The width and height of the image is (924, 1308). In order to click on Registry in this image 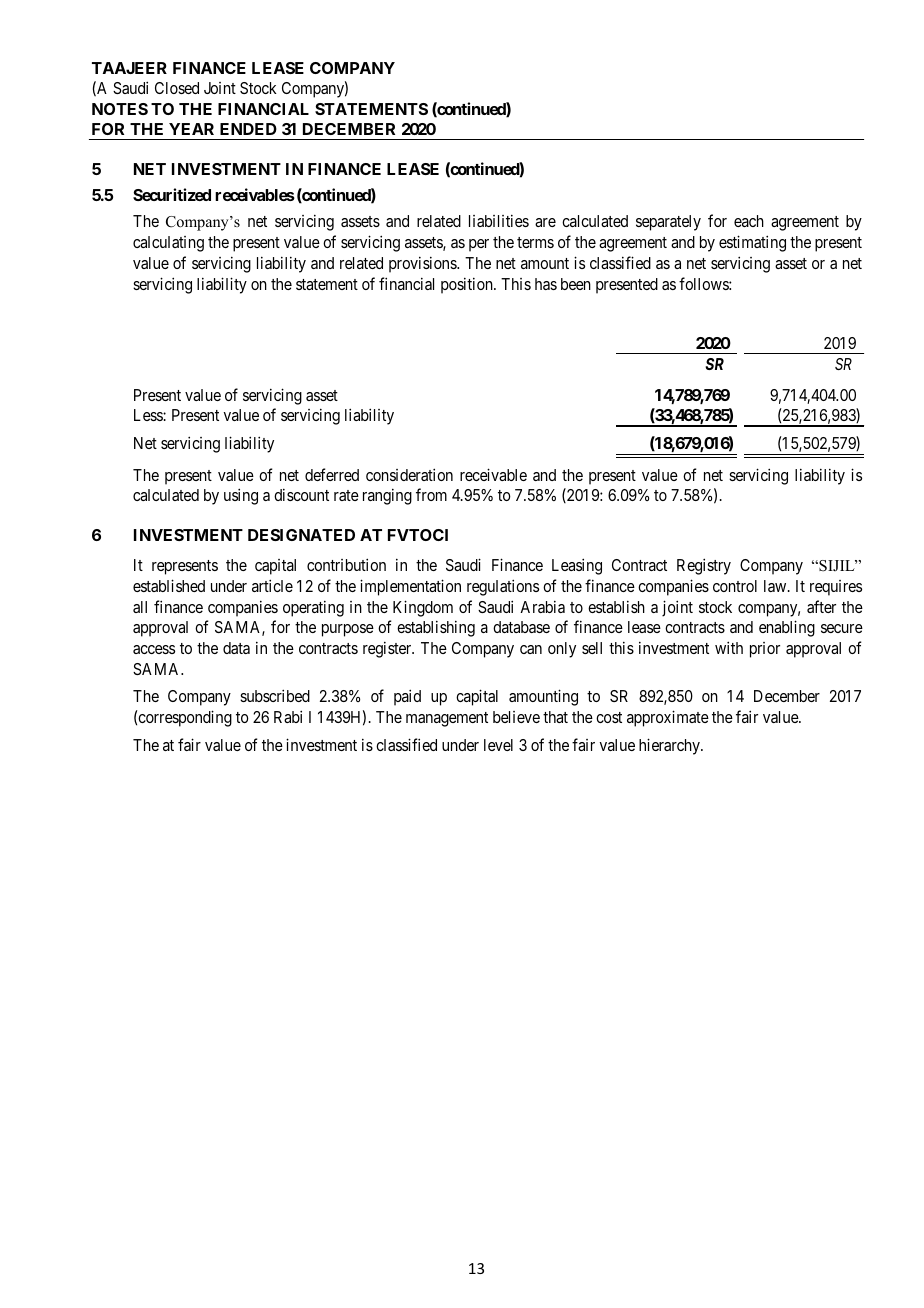, I will do `click(704, 566)`.
